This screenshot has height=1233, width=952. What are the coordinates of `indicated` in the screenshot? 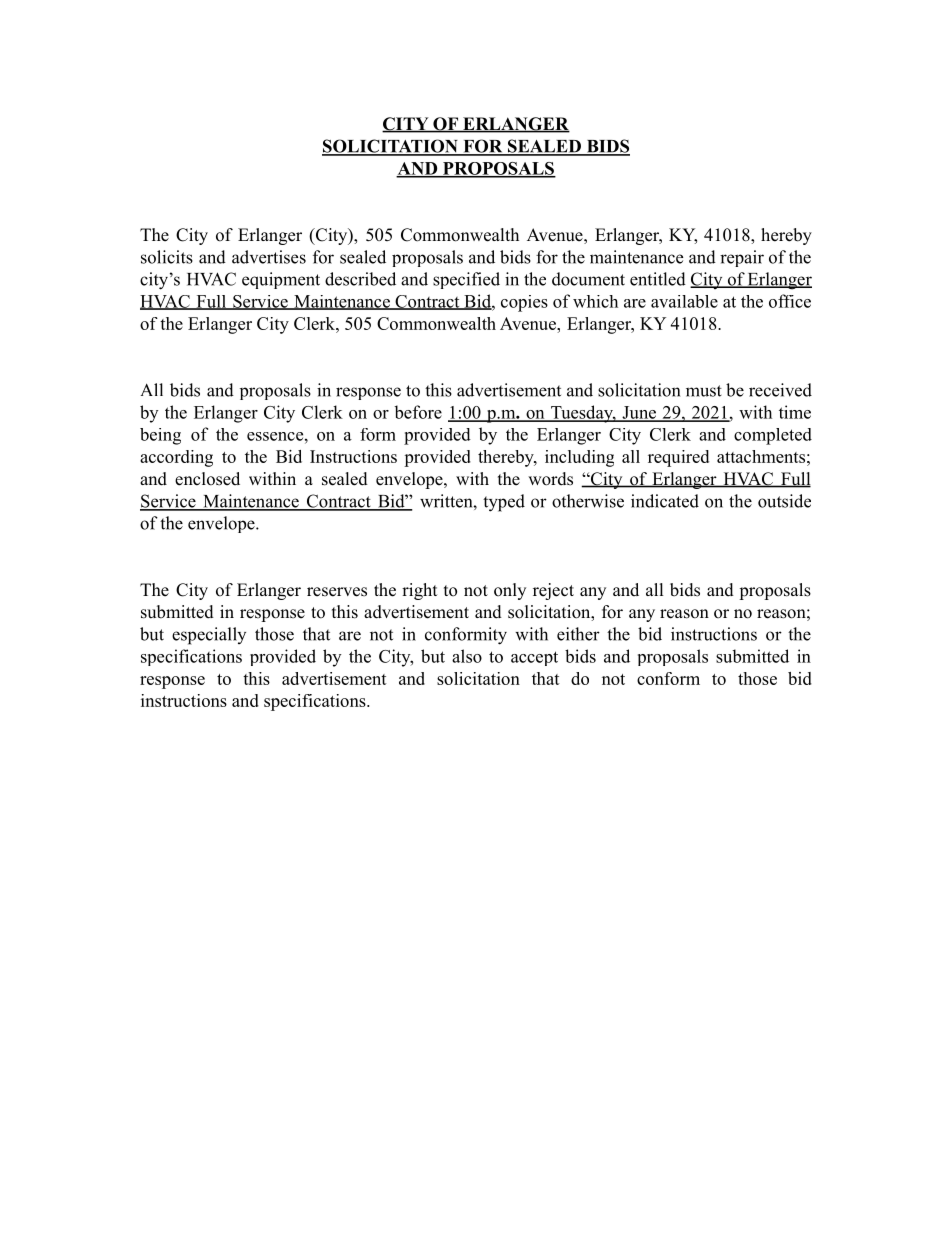 It's located at (665, 501).
